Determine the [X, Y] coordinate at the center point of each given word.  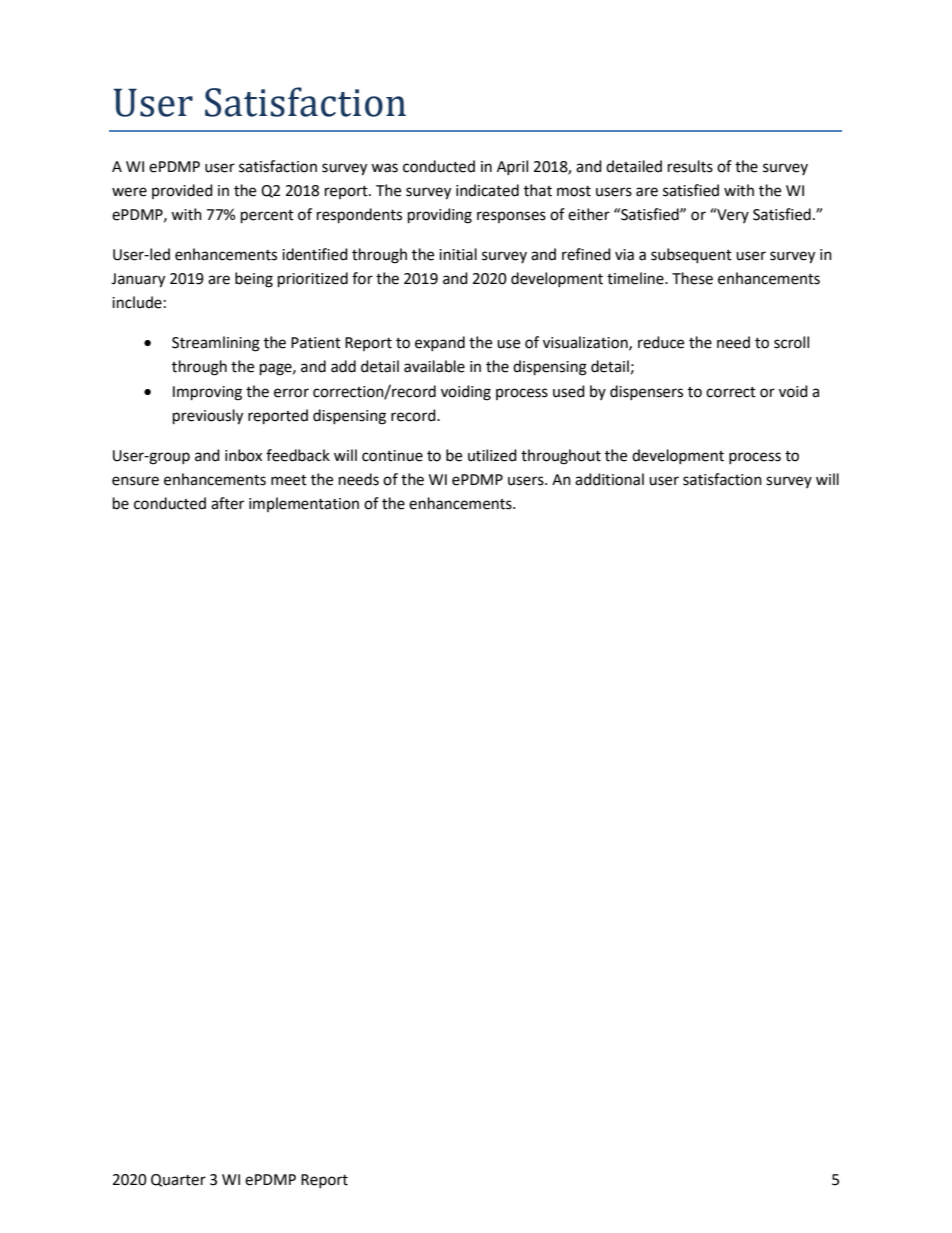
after [227, 503]
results [690, 166]
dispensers [646, 392]
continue [392, 456]
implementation [304, 504]
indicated [487, 190]
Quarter [178, 1180]
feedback [298, 455]
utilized [492, 455]
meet [289, 480]
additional [609, 479]
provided [182, 191]
